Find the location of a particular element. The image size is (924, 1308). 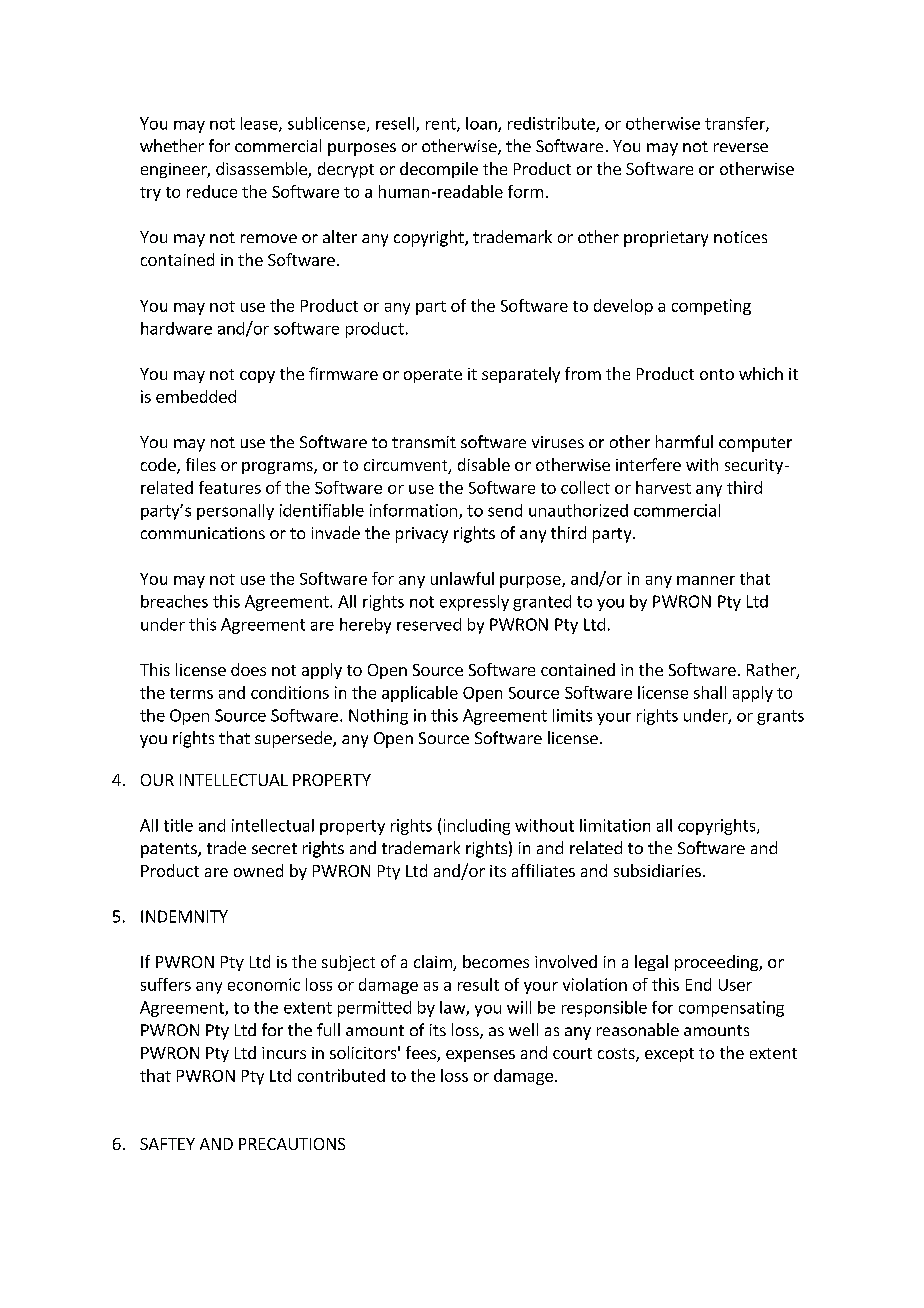

does is located at coordinates (248, 669).
